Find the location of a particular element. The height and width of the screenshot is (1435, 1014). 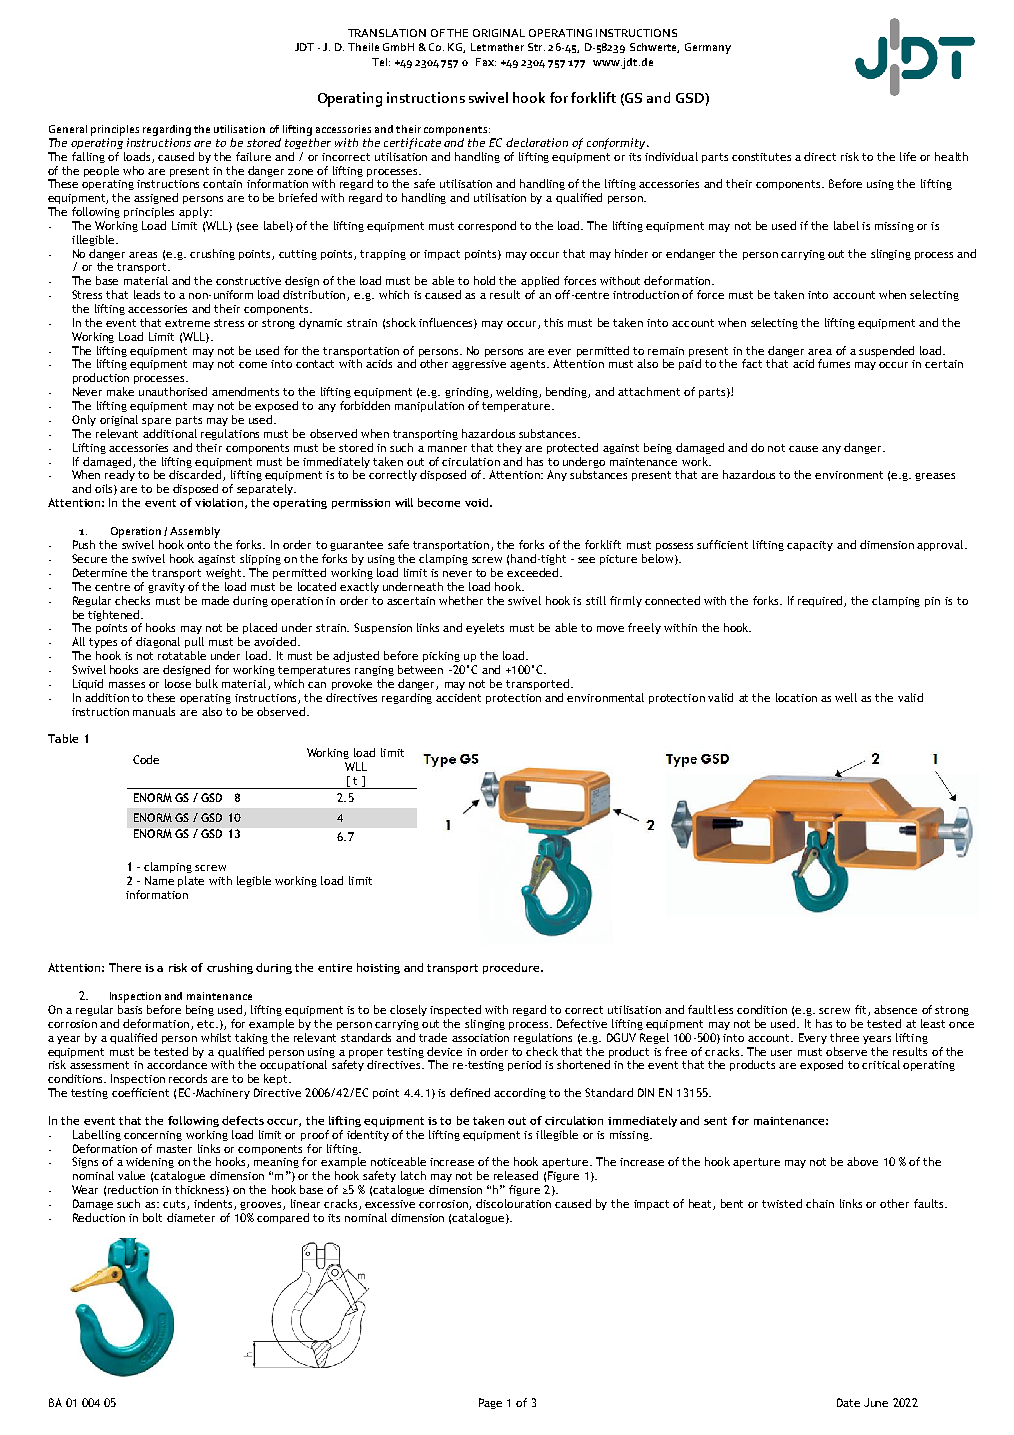

General is located at coordinates (68, 129).
